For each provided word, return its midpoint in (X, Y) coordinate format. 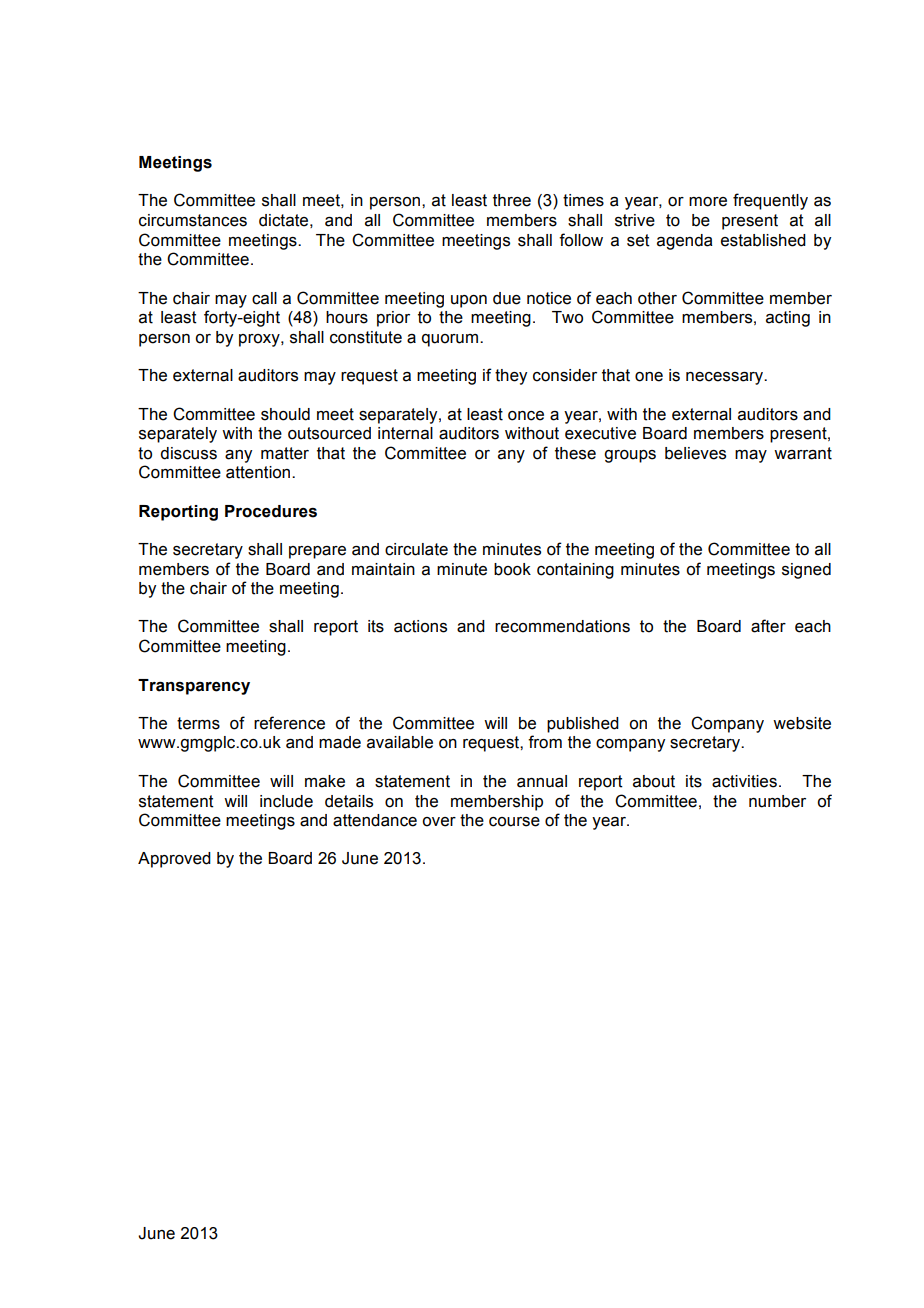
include (286, 801)
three (512, 200)
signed (806, 571)
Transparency (194, 687)
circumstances (193, 220)
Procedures (271, 511)
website (802, 723)
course (514, 822)
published (583, 725)
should (285, 414)
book (512, 569)
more (708, 202)
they (511, 377)
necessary (726, 378)
